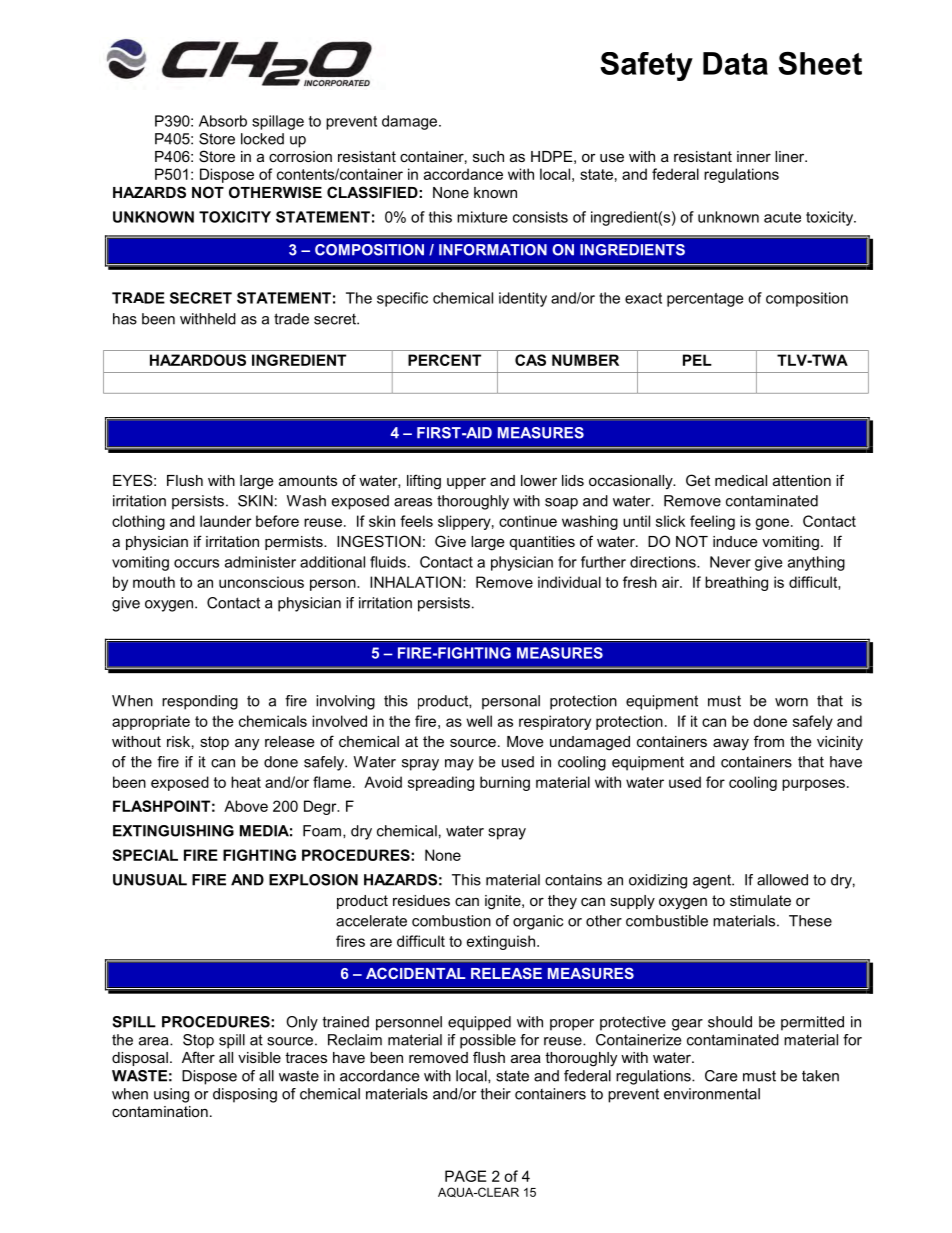  Describe the element at coordinates (223, 121) in the screenshot. I see `Absorb` at that location.
